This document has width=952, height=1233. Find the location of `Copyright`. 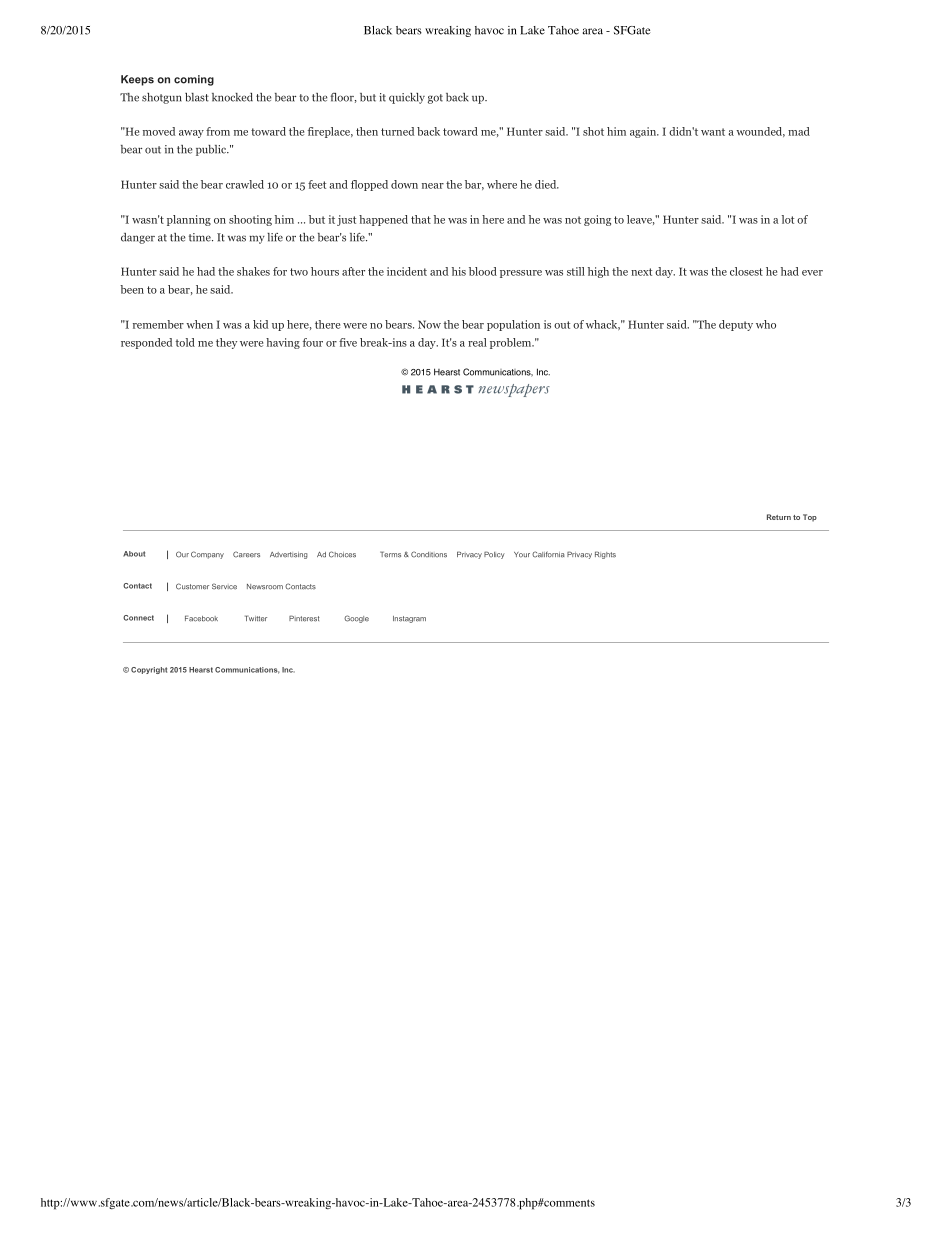

Copyright is located at coordinates (149, 670).
